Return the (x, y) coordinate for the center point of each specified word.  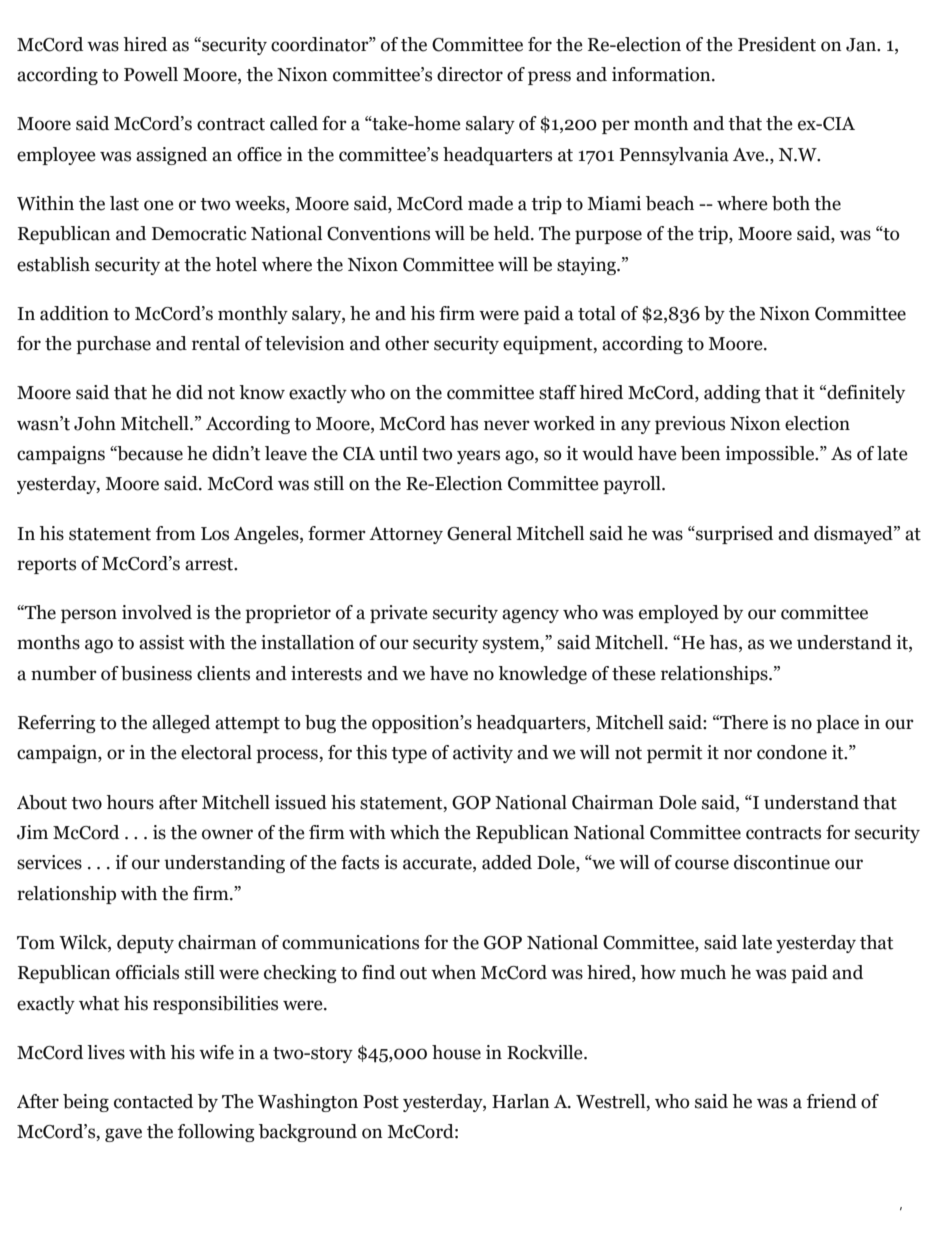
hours (130, 802)
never (507, 425)
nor (738, 754)
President (777, 44)
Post (381, 1102)
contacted (153, 1101)
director (470, 74)
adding (732, 394)
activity (483, 754)
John (95, 423)
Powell (151, 74)
